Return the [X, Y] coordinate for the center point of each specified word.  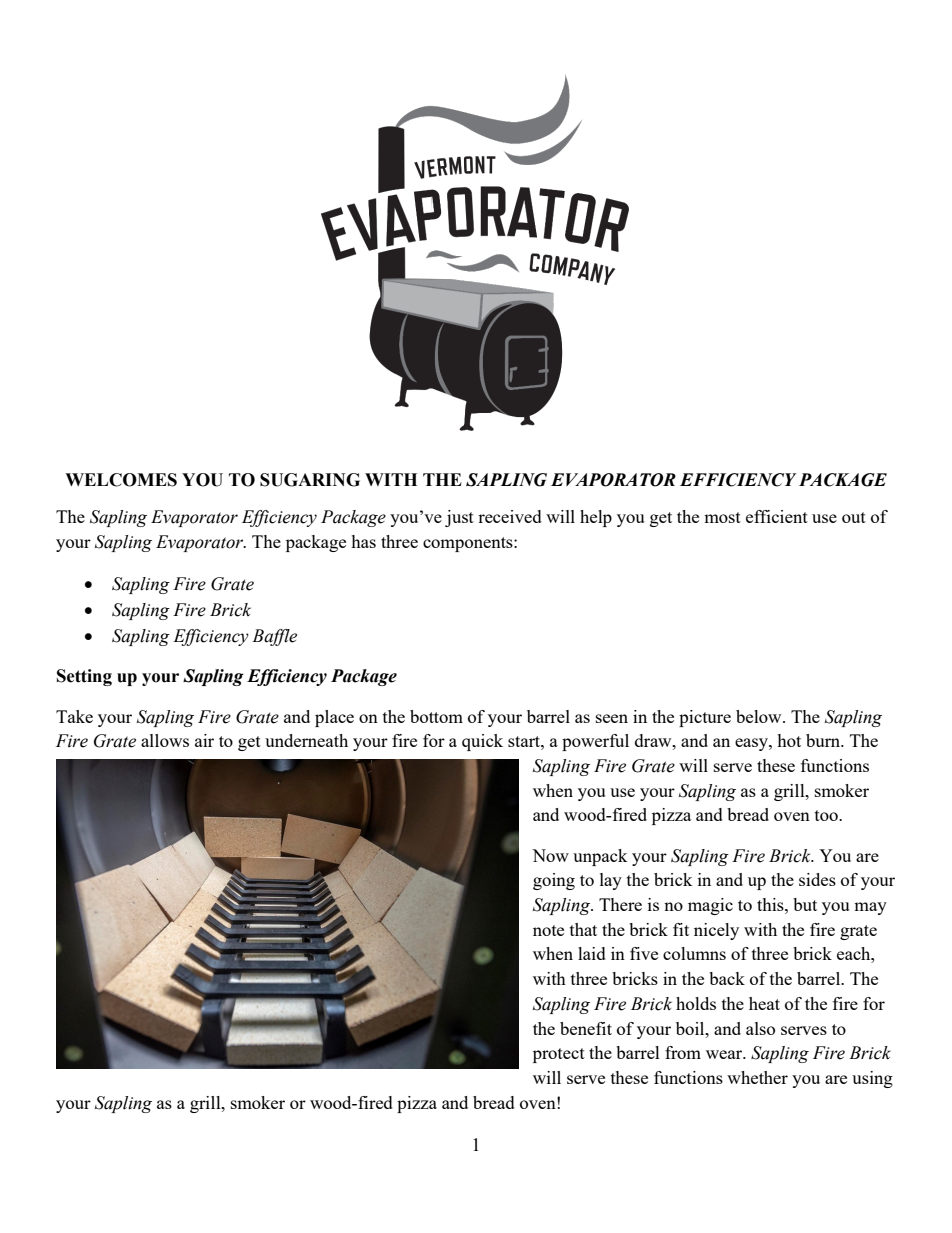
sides [817, 879]
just [459, 518]
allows [165, 740]
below [760, 716]
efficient [777, 516]
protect [559, 1055]
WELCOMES [121, 480]
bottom [436, 716]
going [554, 881]
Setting [84, 677]
